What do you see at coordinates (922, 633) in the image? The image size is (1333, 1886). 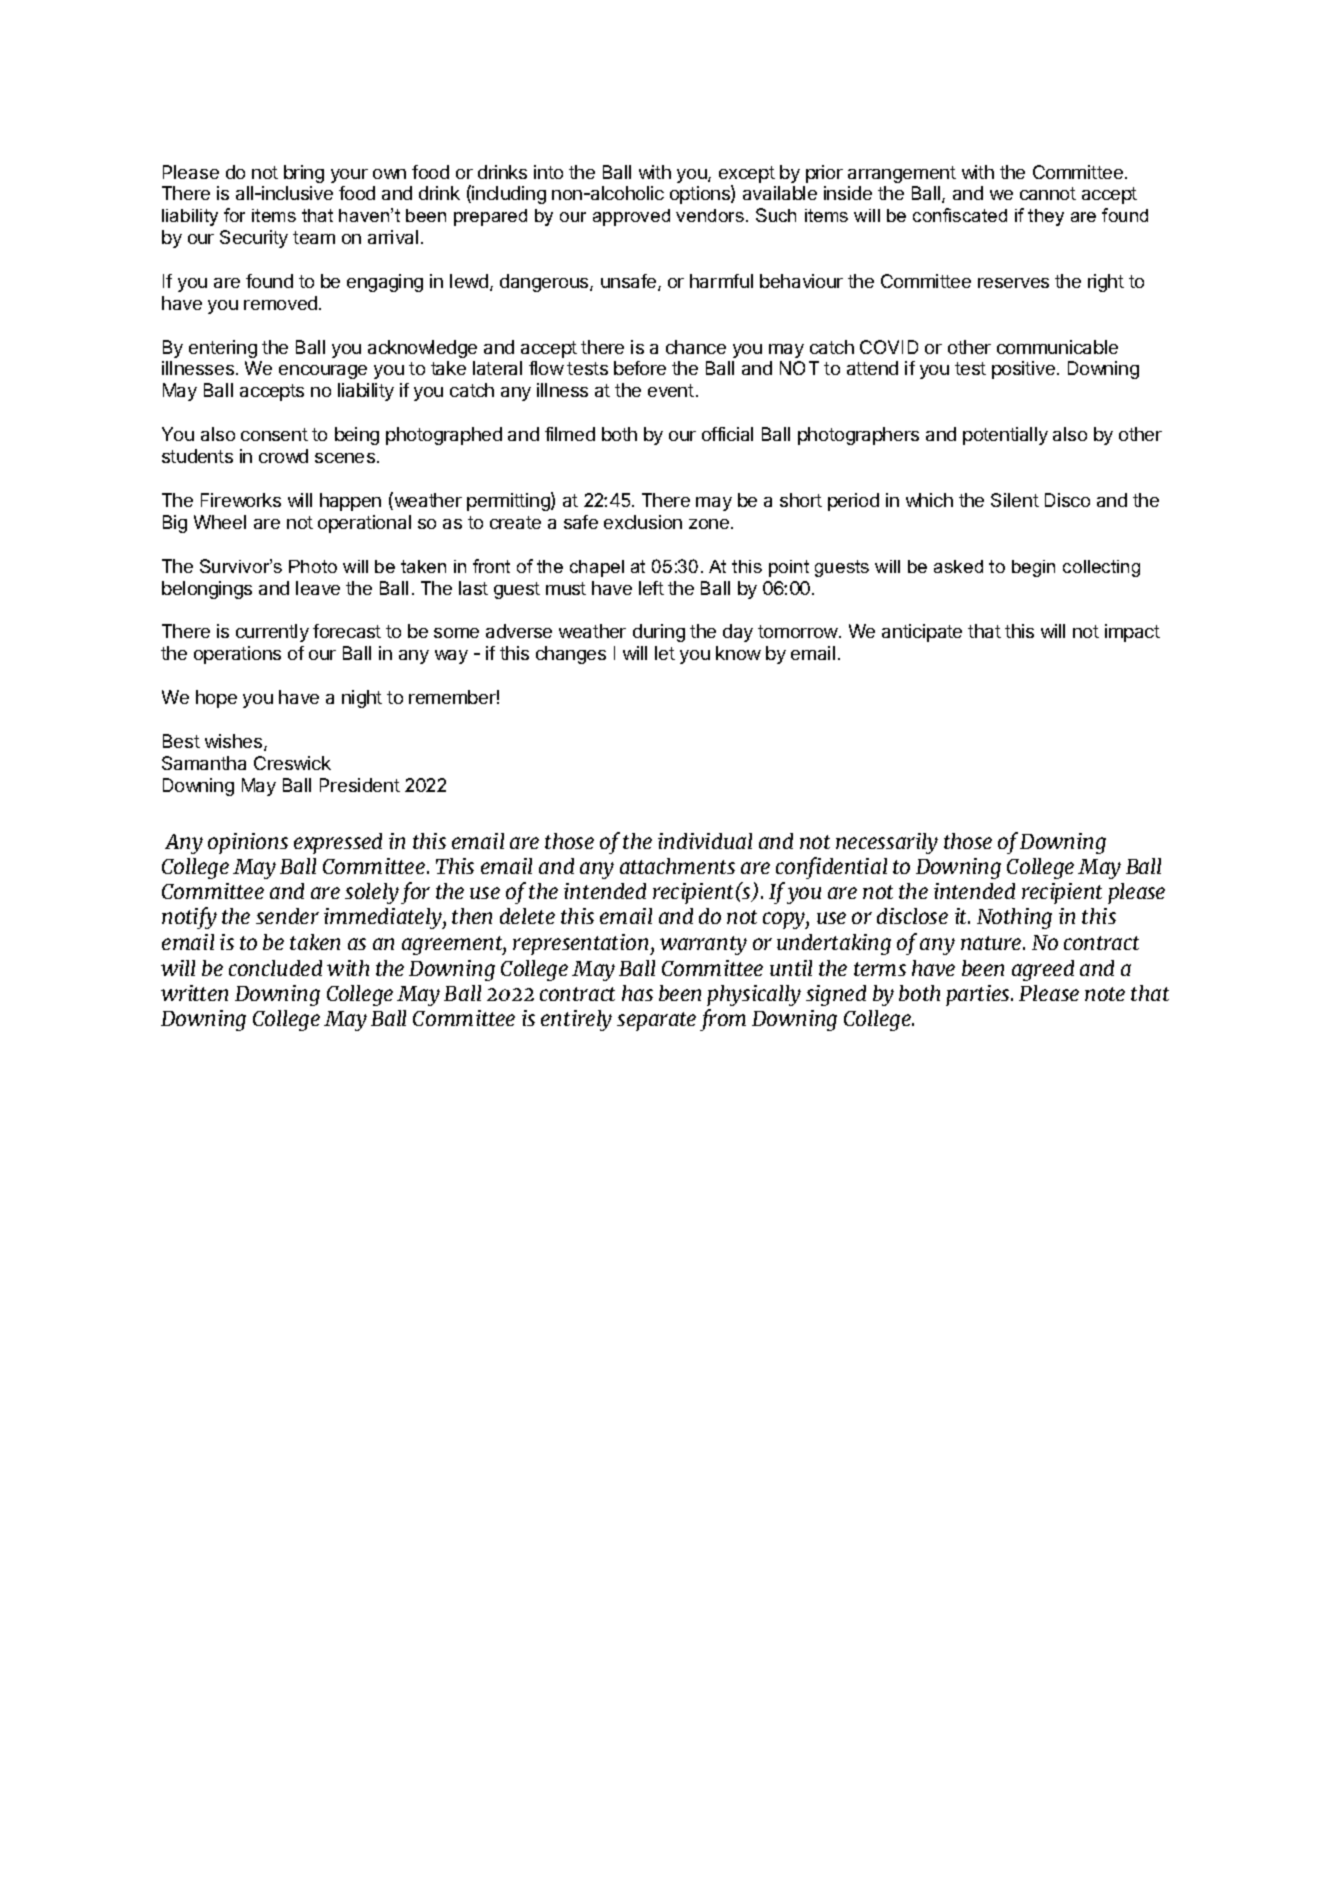 I see `anticipate` at bounding box center [922, 633].
